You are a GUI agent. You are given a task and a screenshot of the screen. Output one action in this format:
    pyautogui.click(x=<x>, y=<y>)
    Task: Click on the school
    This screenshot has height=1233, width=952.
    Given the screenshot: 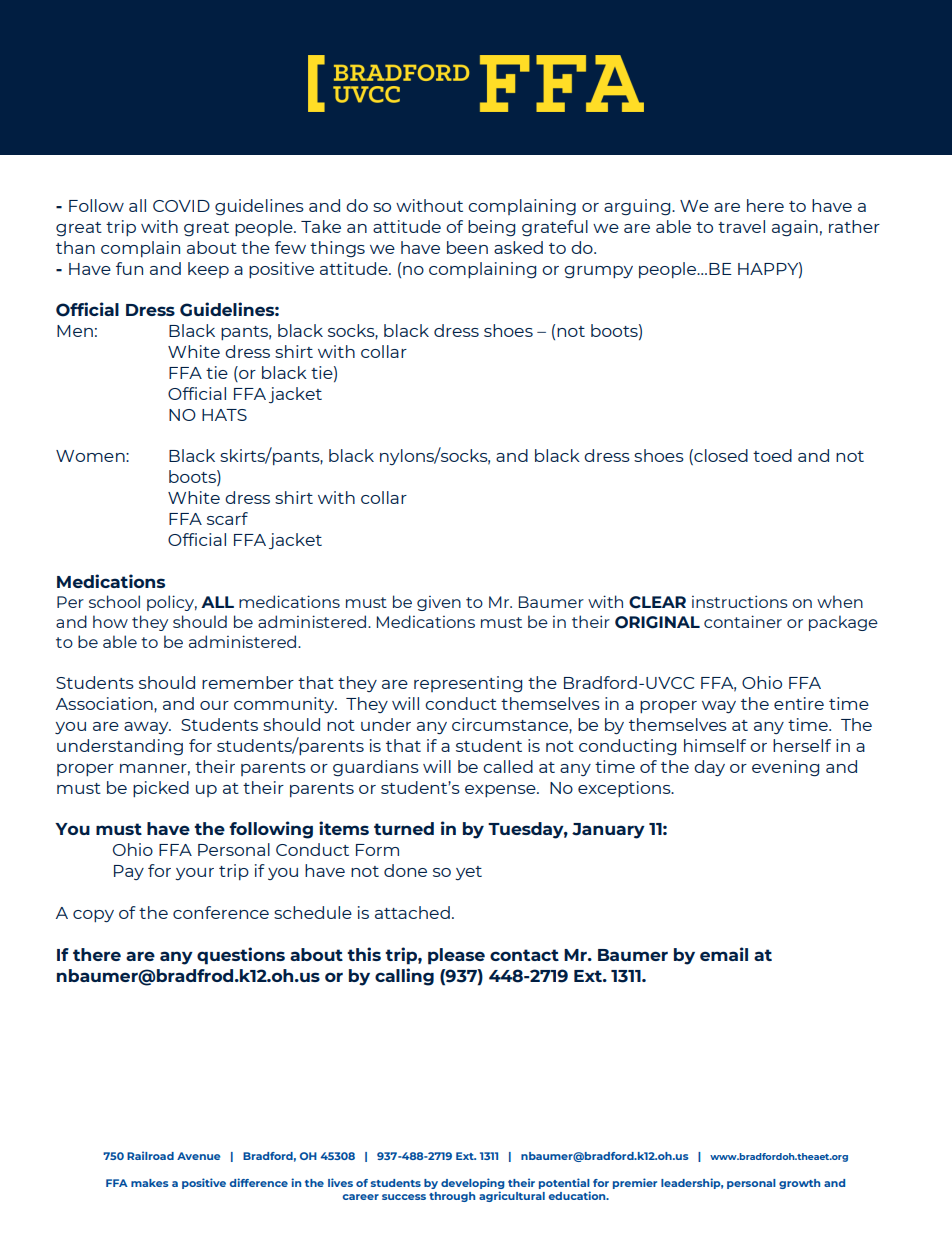 What is the action you would take?
    pyautogui.click(x=114, y=601)
